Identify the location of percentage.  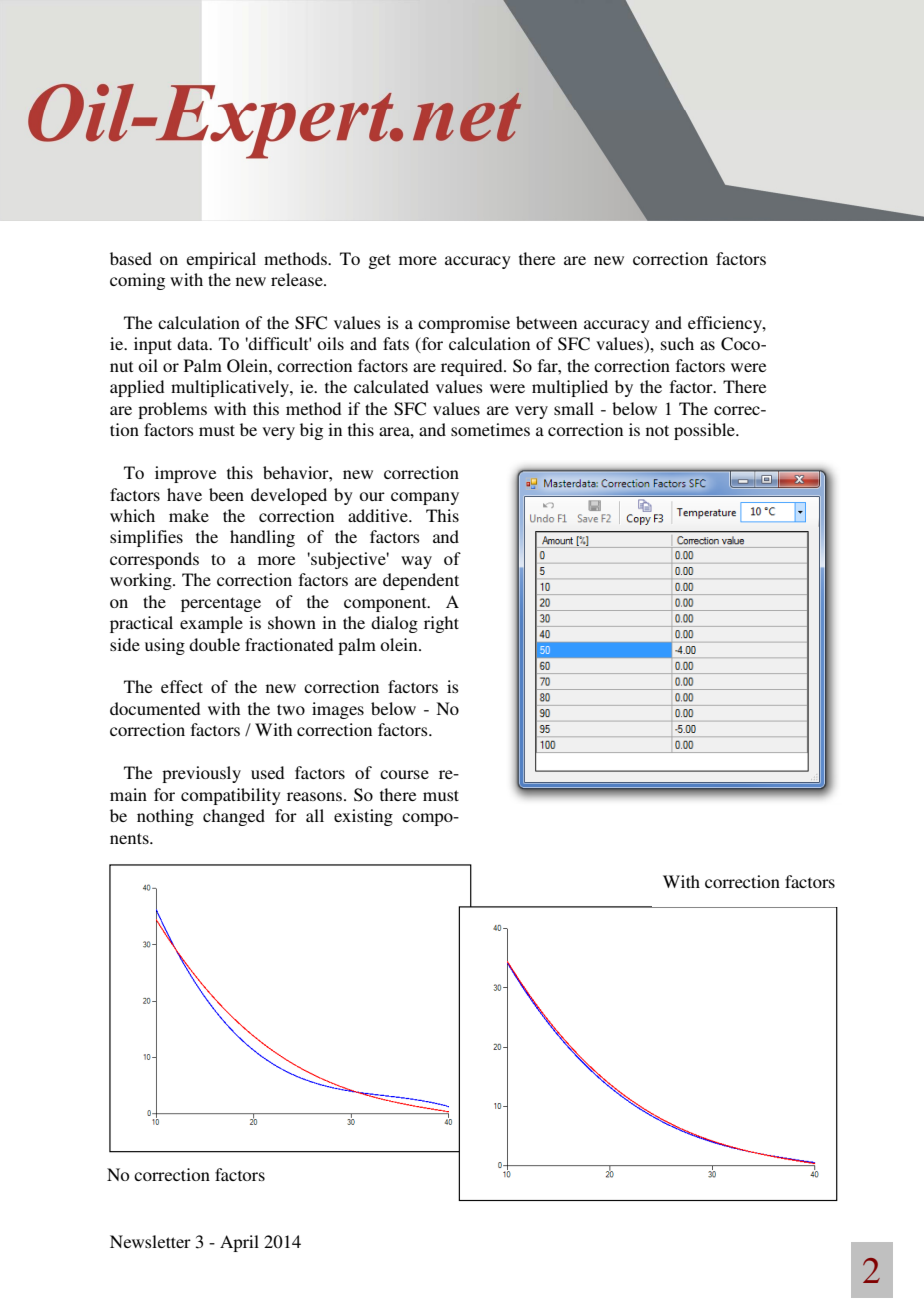
(221, 604).
